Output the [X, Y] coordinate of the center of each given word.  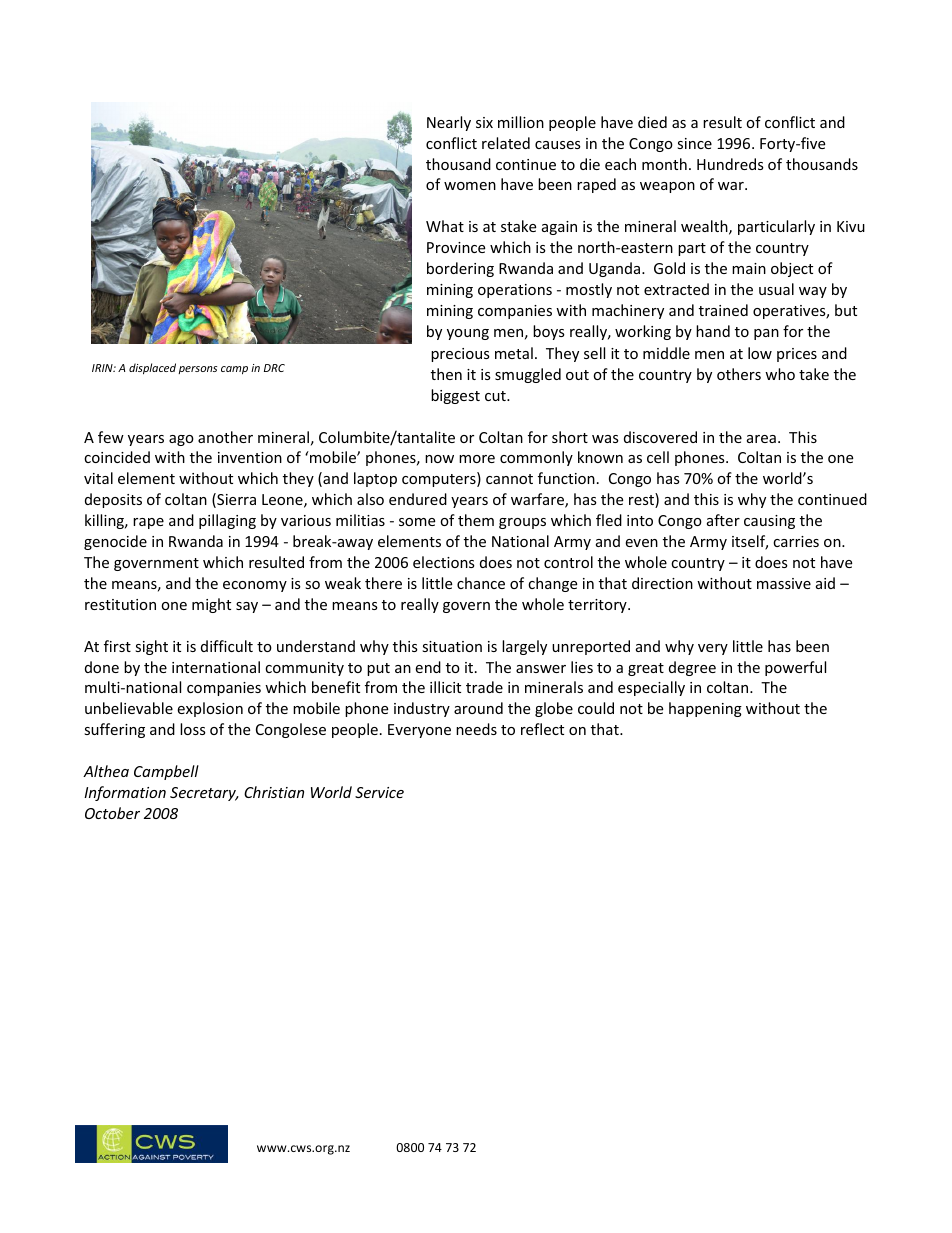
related [506, 143]
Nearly [449, 123]
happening [705, 709]
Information [125, 793]
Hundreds [730, 164]
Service [379, 792]
